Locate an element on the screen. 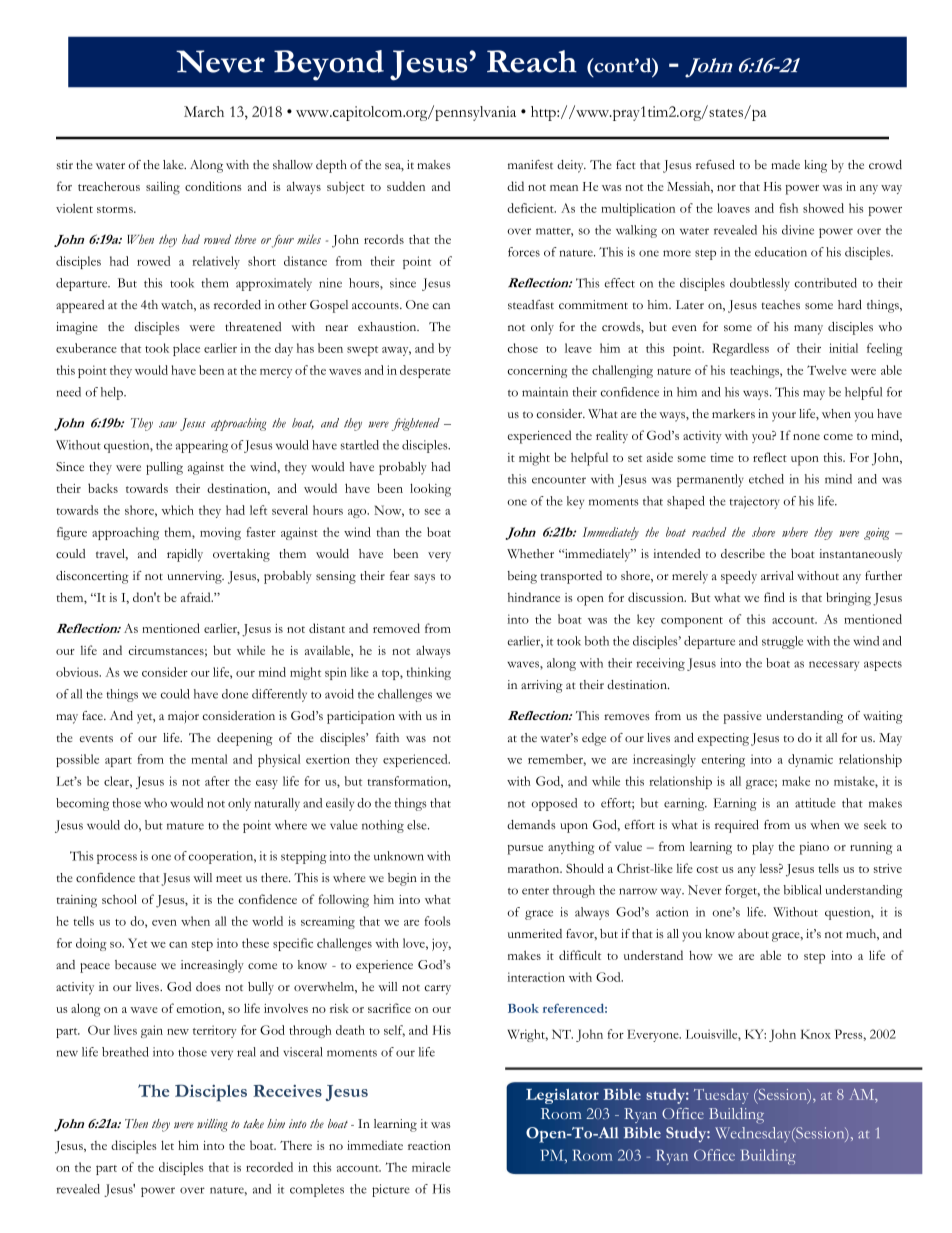  none is located at coordinates (806, 437).
